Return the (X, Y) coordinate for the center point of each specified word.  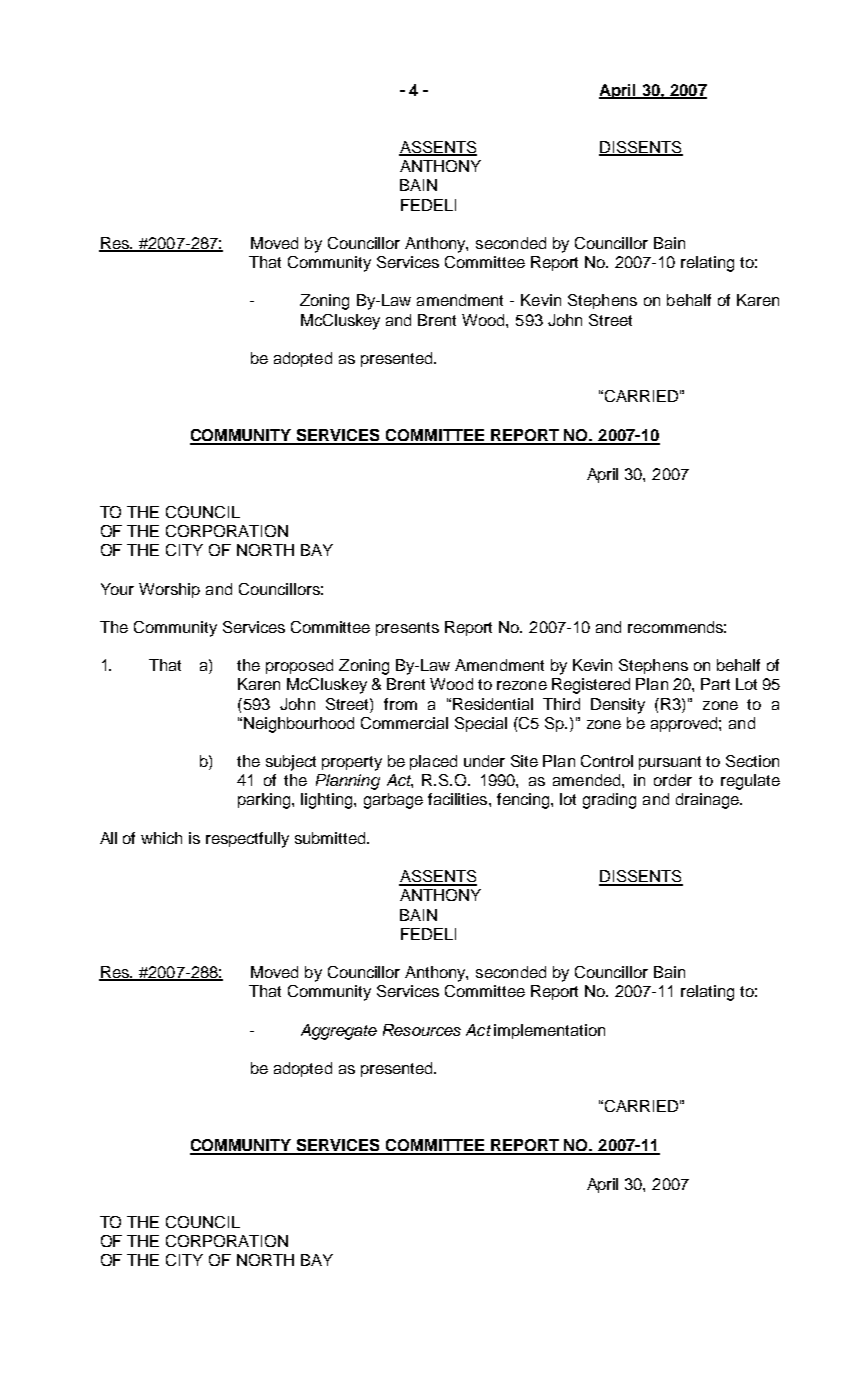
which (161, 838)
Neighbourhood (299, 725)
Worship (169, 590)
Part (715, 684)
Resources (422, 1030)
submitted (331, 838)
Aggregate (339, 1032)
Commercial (404, 723)
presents (407, 629)
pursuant (670, 763)
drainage (708, 801)
